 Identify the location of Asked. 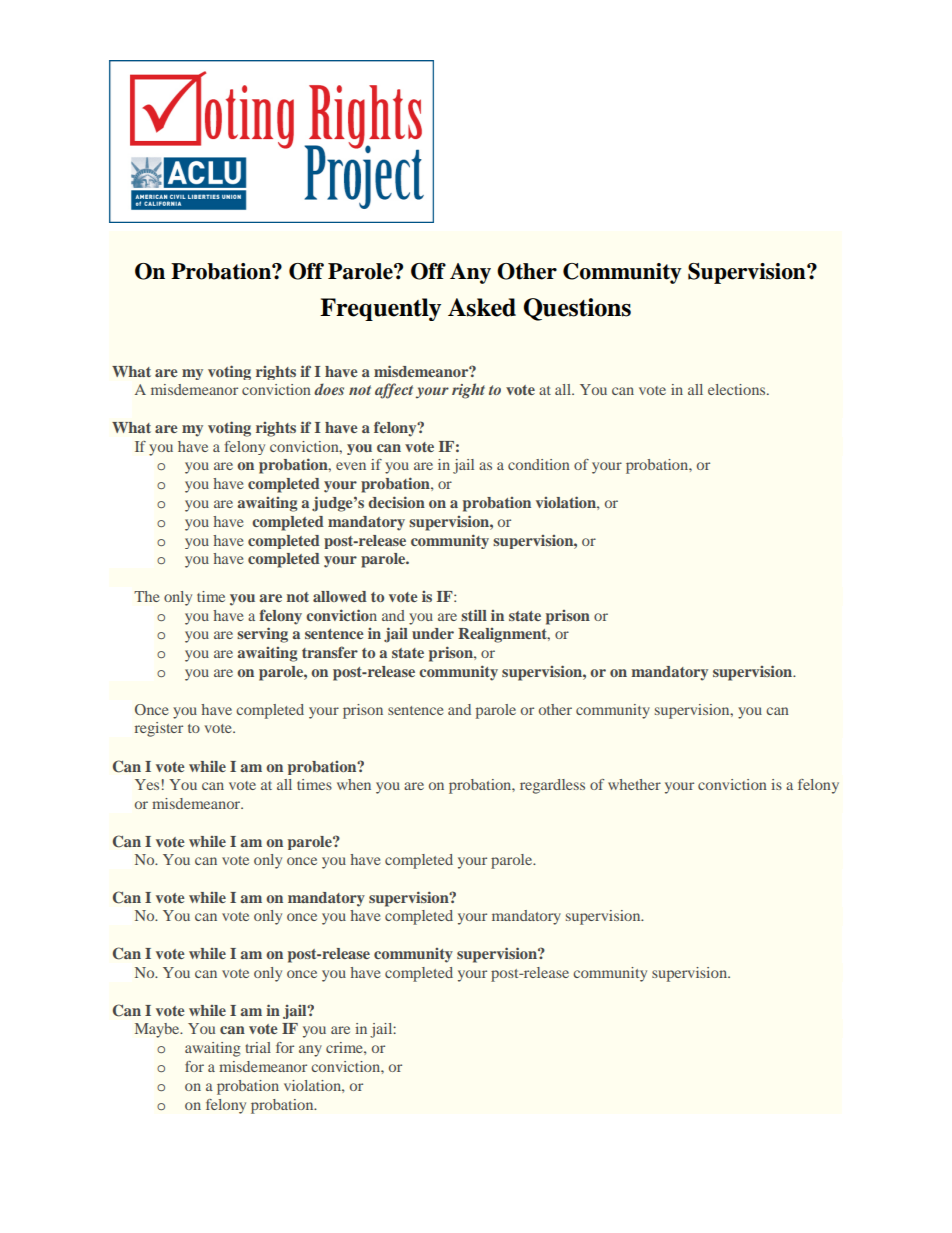
(482, 307).
